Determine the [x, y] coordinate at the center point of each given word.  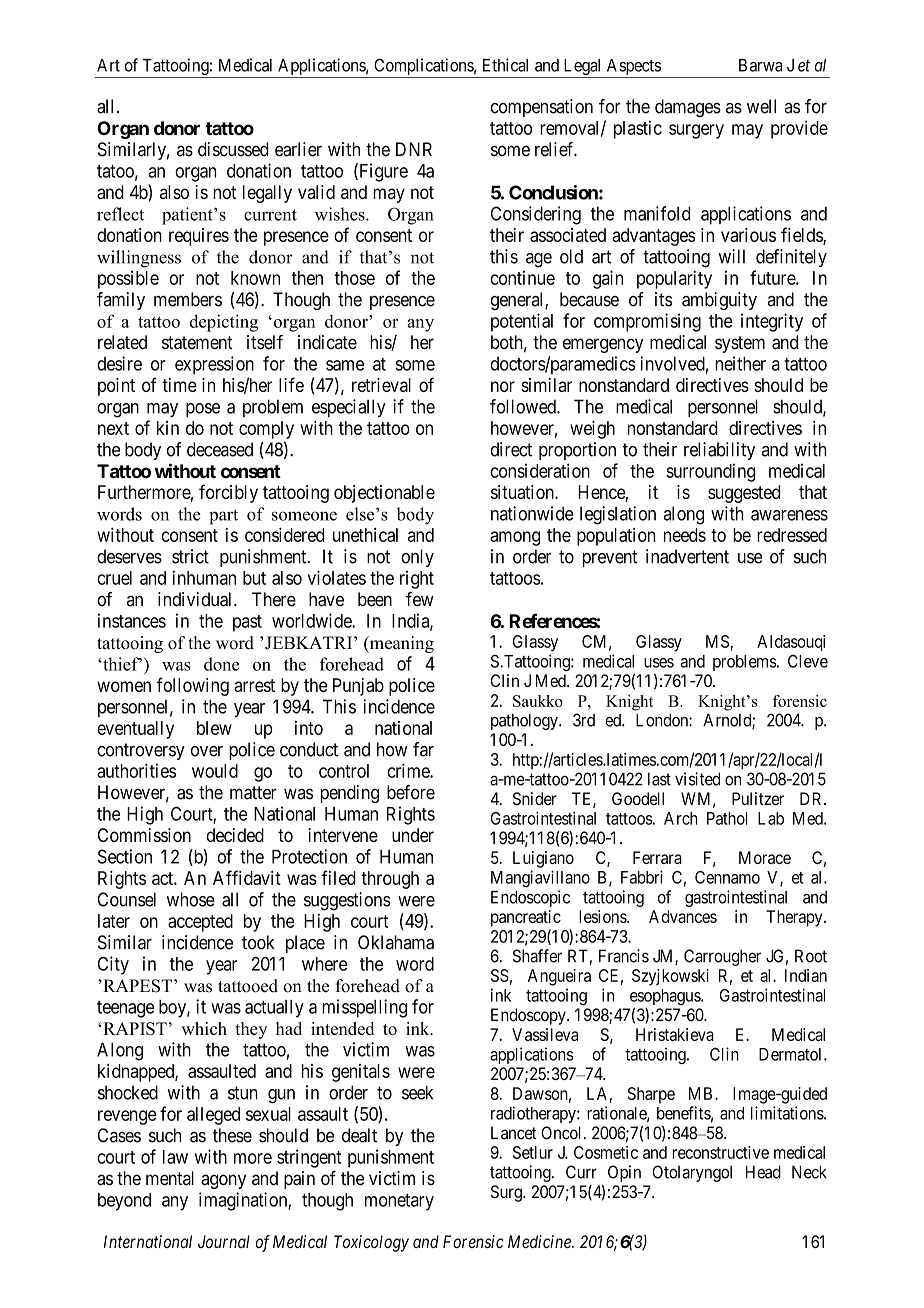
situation [523, 492]
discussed [233, 149]
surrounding [710, 472]
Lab [771, 818]
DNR [414, 149]
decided [235, 835]
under [413, 835]
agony [223, 1181]
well [761, 106]
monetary [399, 1202]
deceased [220, 449]
